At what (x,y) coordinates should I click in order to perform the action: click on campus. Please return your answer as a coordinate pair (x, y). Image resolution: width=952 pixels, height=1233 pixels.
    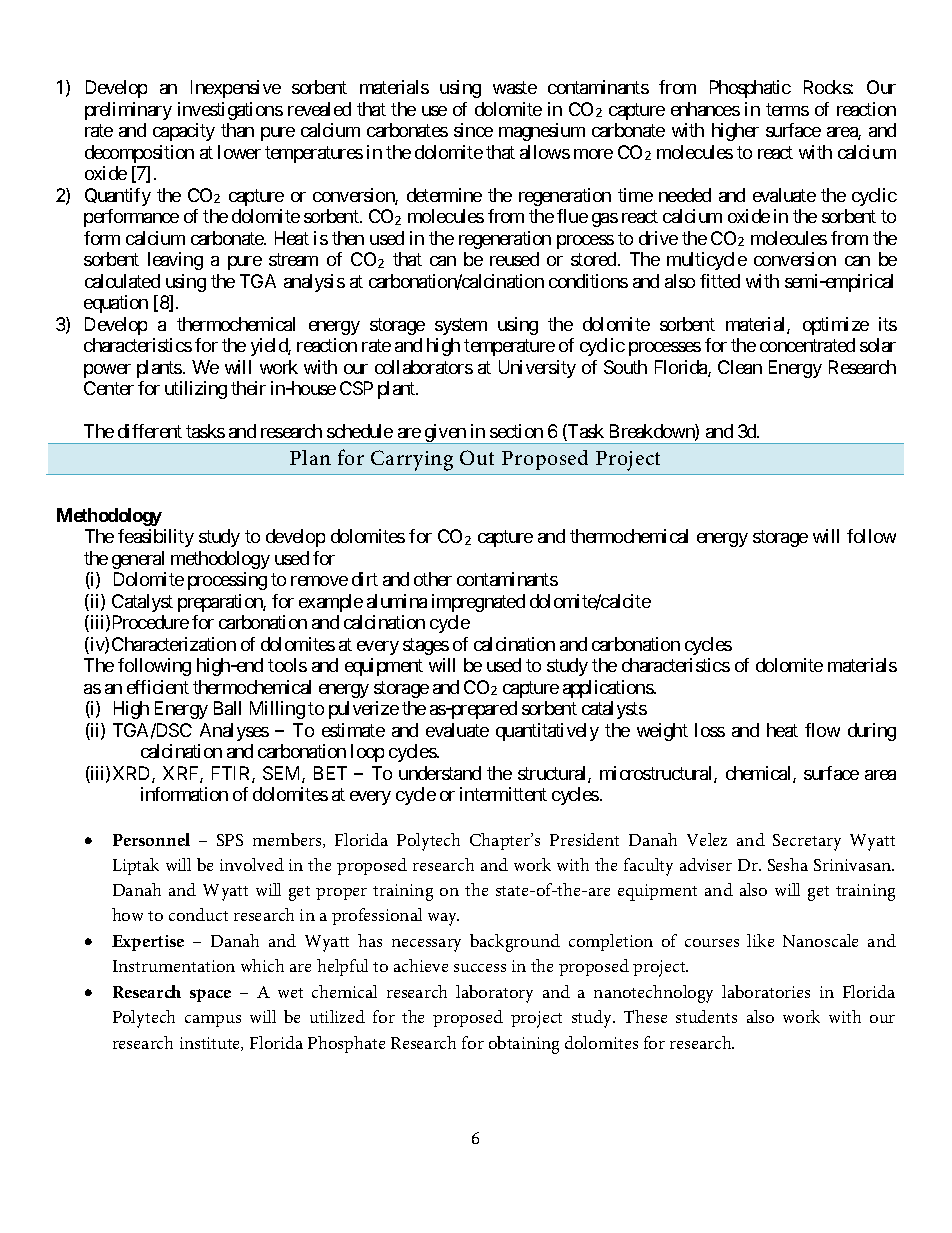
    Looking at the image, I should click on (213, 1021).
